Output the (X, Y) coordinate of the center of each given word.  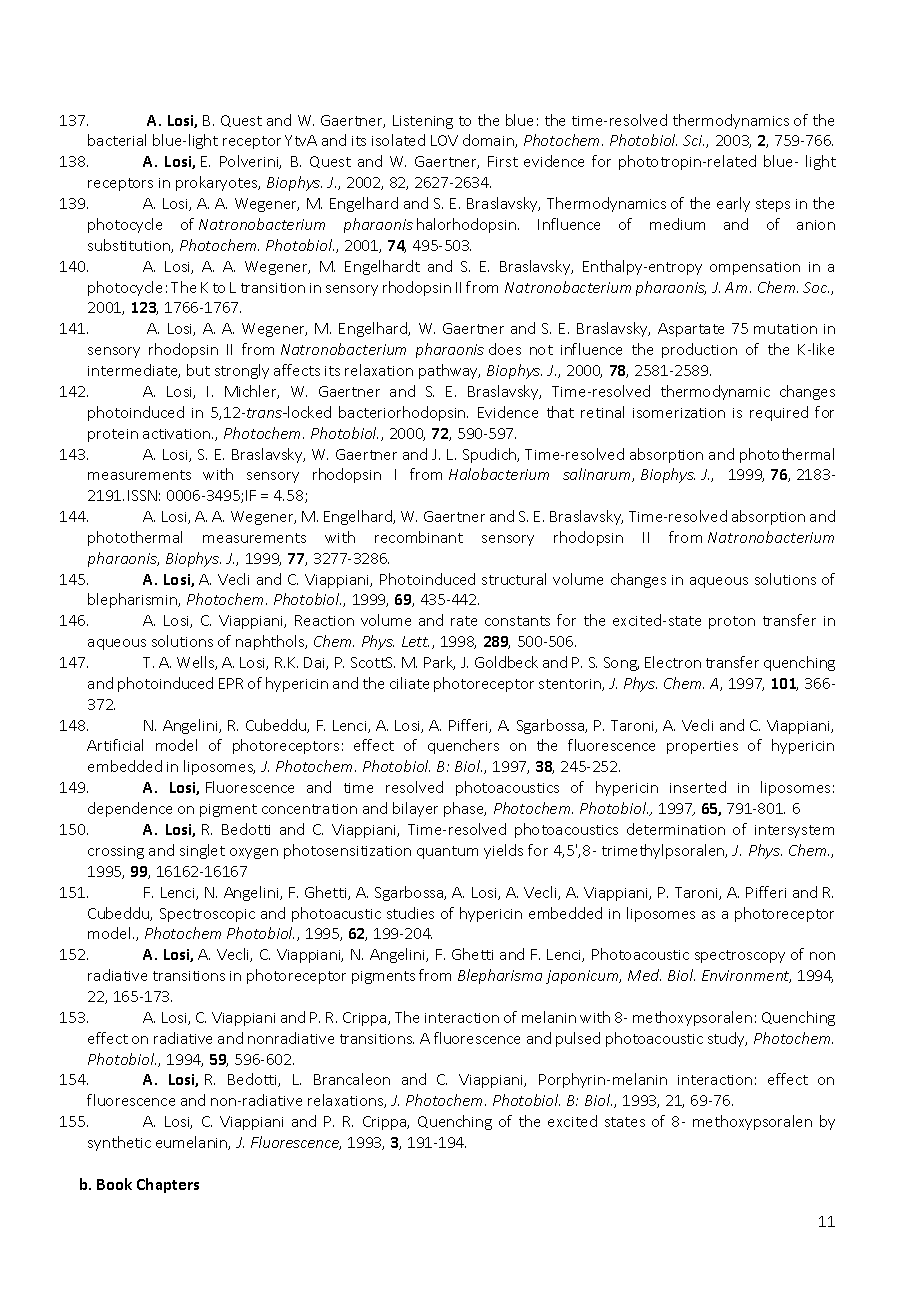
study (727, 1039)
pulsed (578, 1039)
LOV (444, 140)
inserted (698, 787)
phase (465, 809)
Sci (693, 140)
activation (178, 434)
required (779, 413)
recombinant (419, 537)
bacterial (117, 140)
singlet (202, 851)
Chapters (168, 1185)
